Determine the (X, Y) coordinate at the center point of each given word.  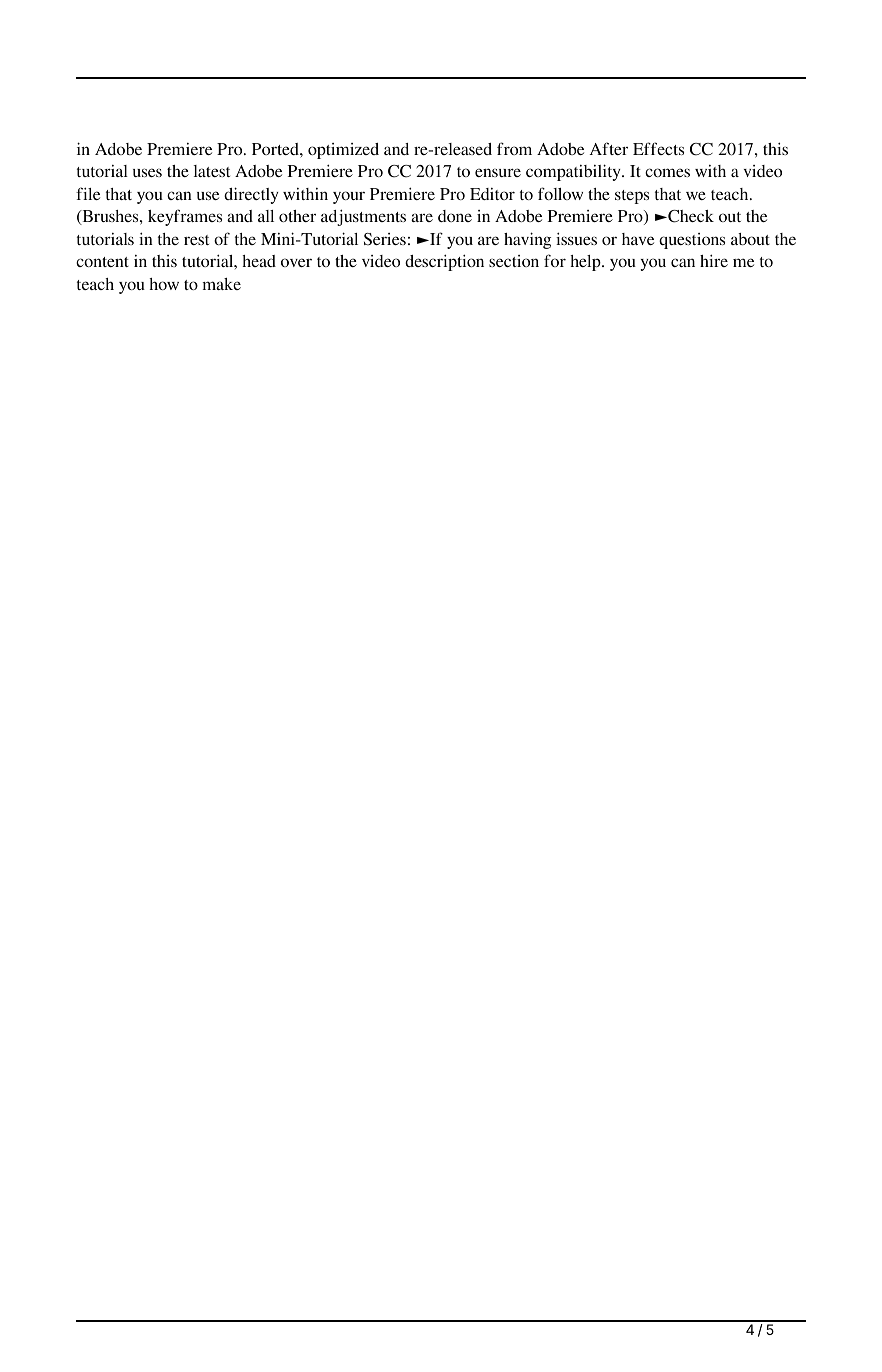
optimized (343, 151)
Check (690, 216)
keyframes (185, 217)
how (164, 284)
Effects (658, 148)
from (514, 148)
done (455, 216)
